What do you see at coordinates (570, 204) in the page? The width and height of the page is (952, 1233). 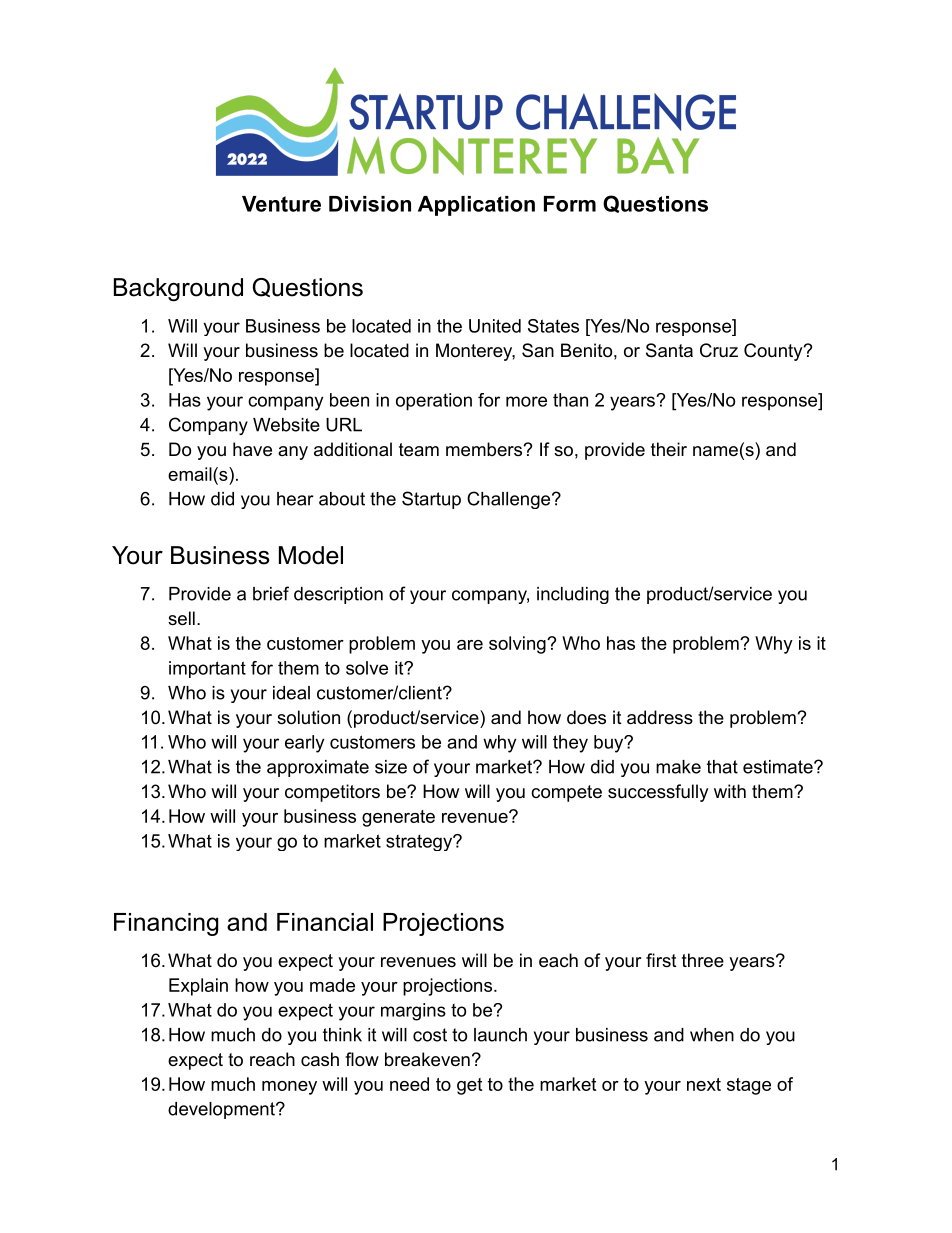 I see `Form` at bounding box center [570, 204].
